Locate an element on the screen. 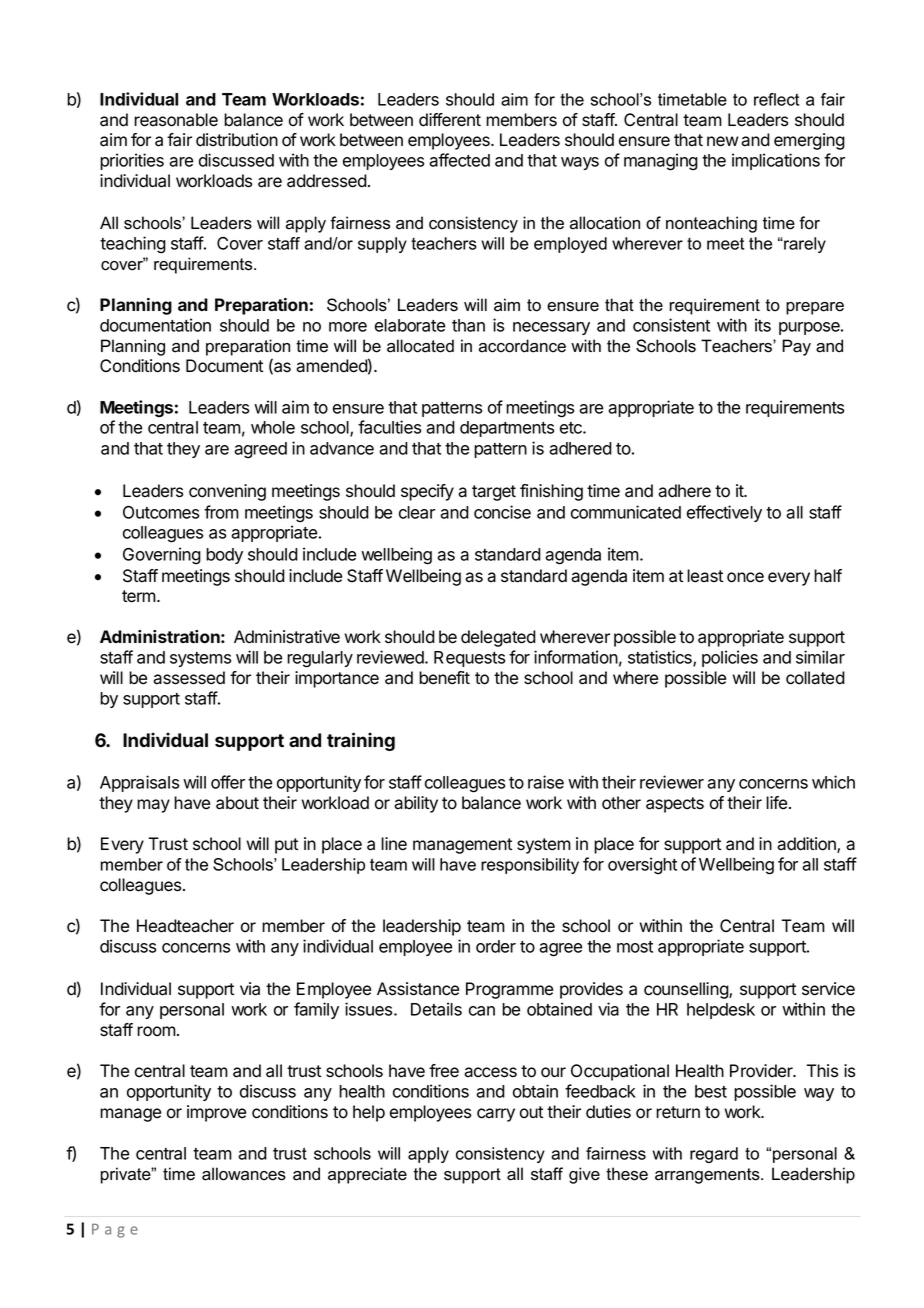  improve is located at coordinates (216, 1113).
